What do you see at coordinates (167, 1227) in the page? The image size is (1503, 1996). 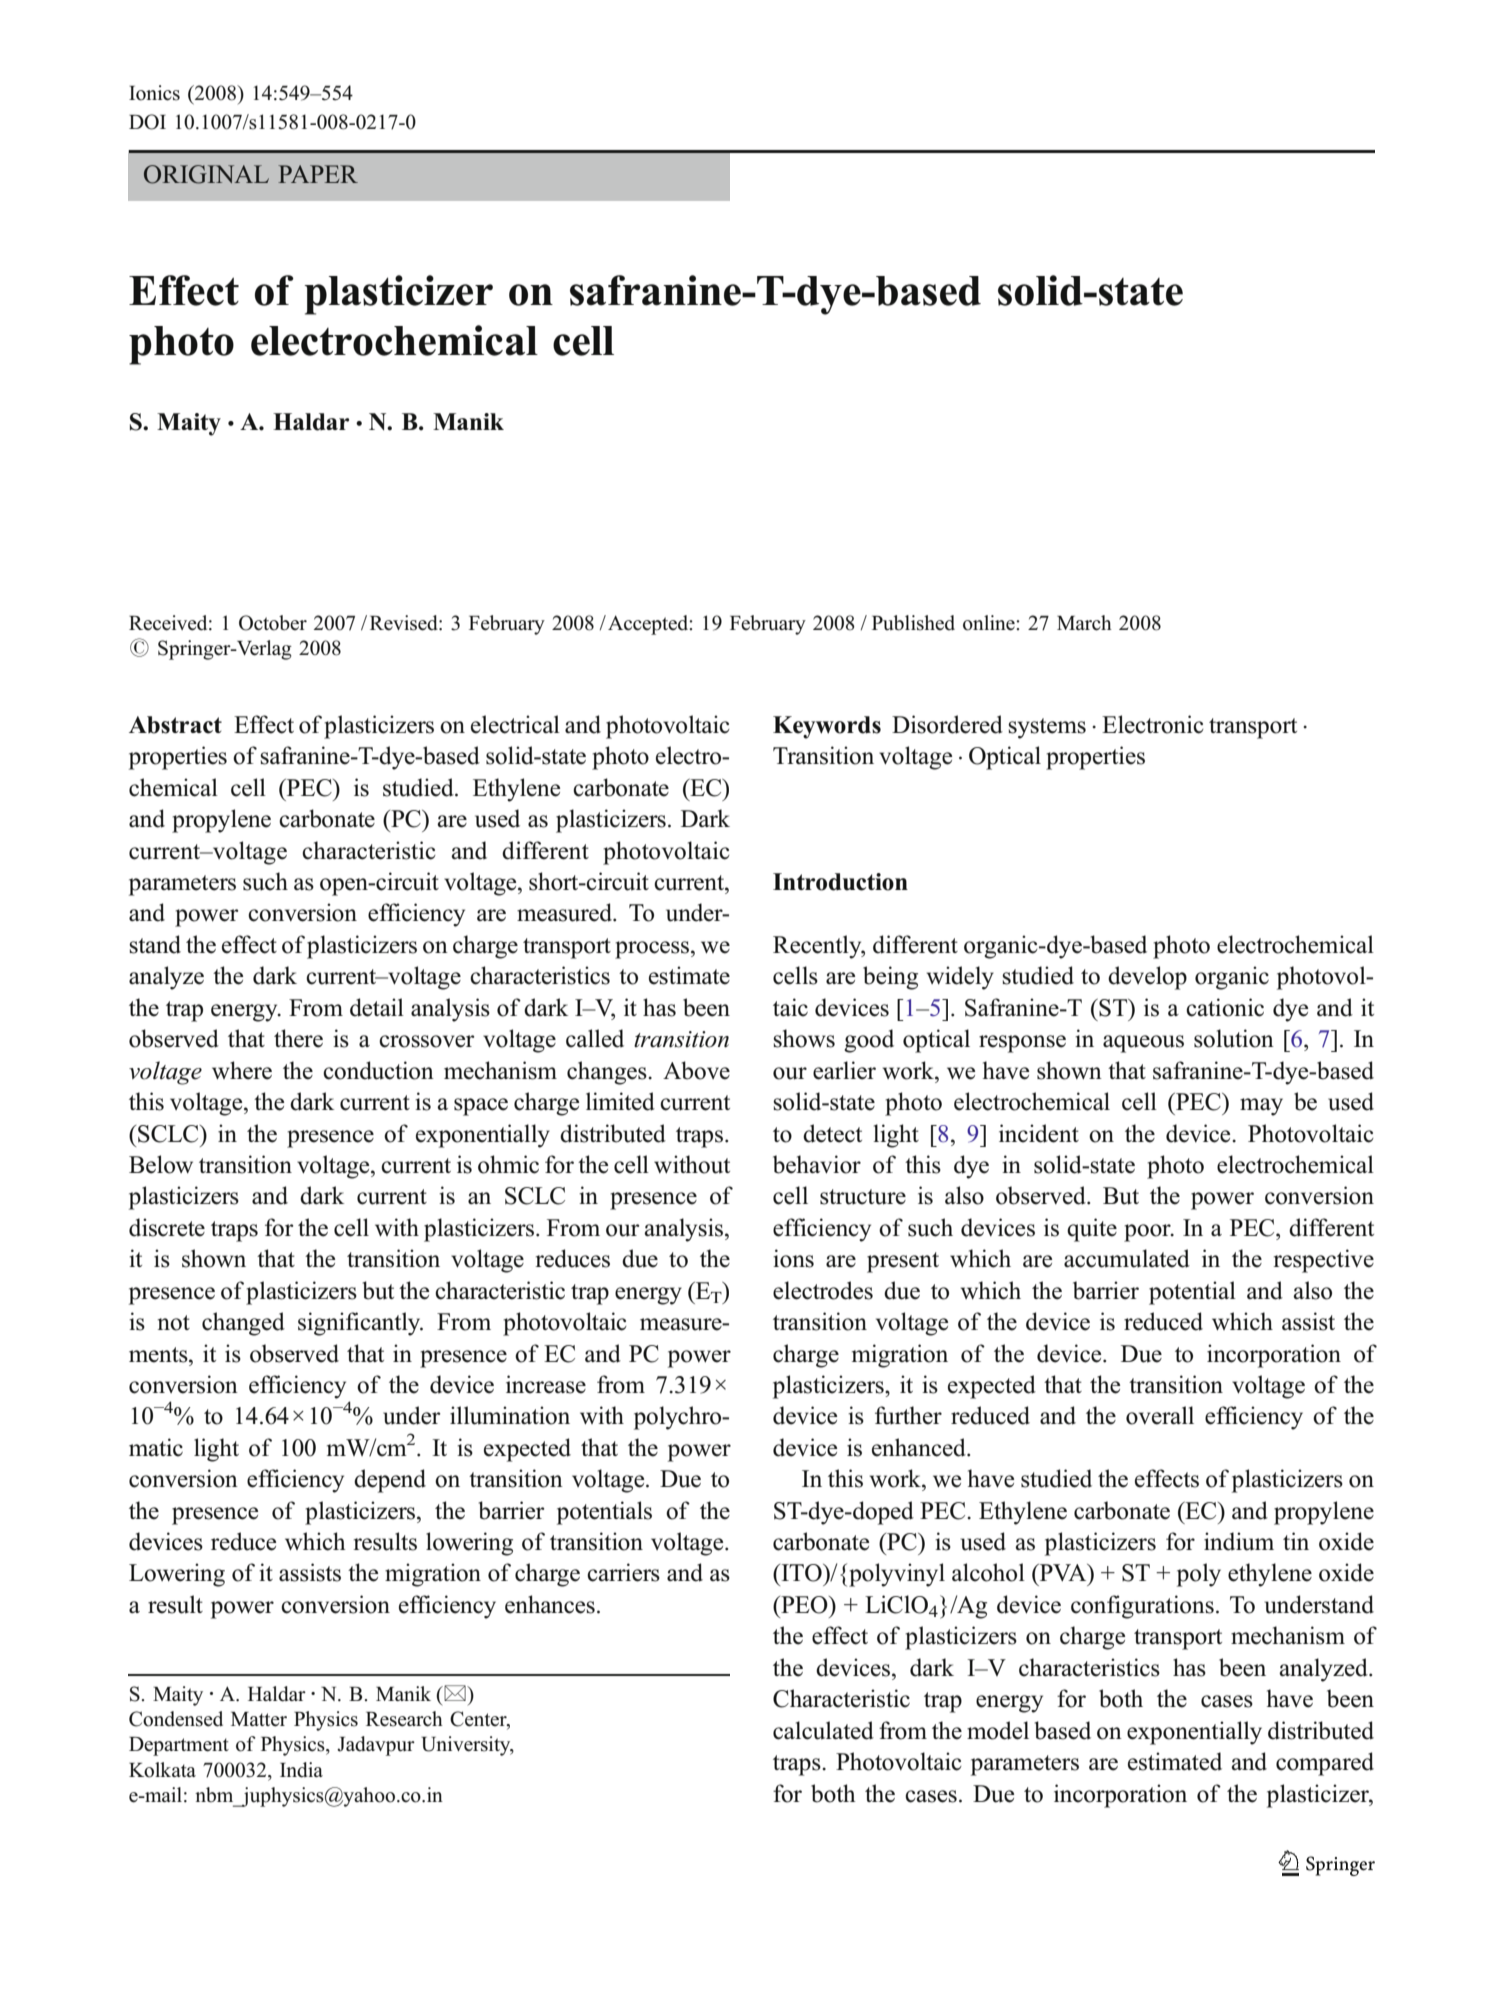 I see `discrete` at bounding box center [167, 1227].
